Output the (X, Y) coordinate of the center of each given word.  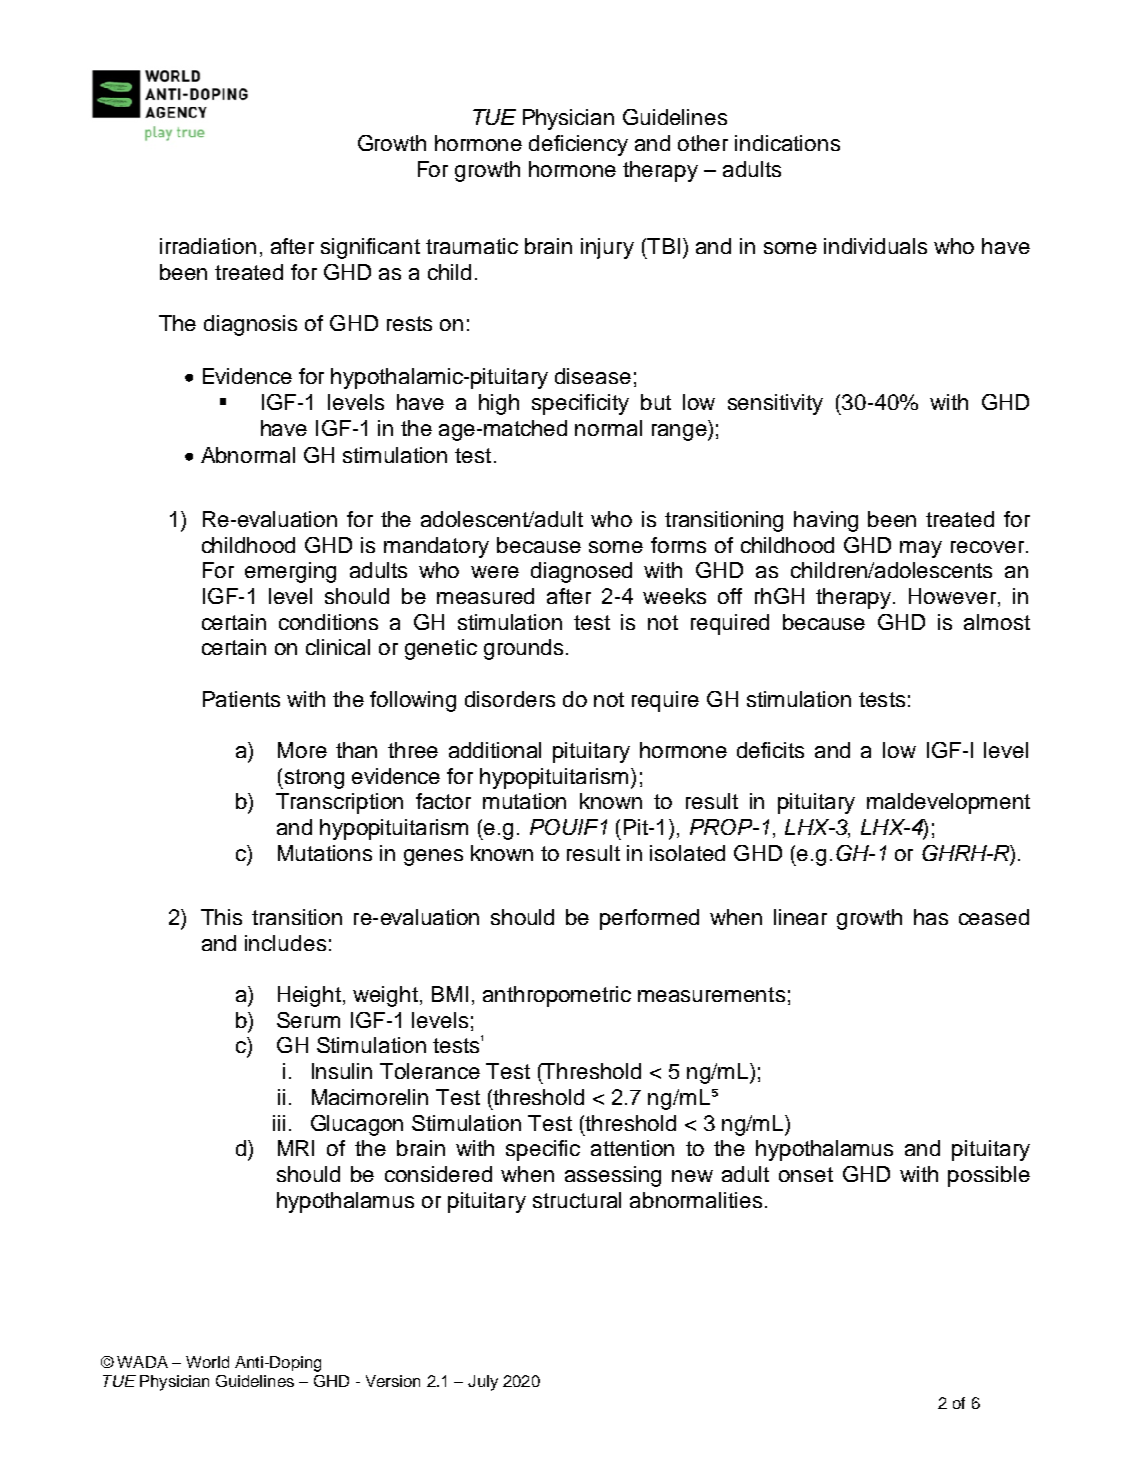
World (207, 1362)
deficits (770, 750)
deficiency (578, 145)
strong (313, 779)
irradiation (208, 246)
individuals (875, 246)
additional (495, 750)
